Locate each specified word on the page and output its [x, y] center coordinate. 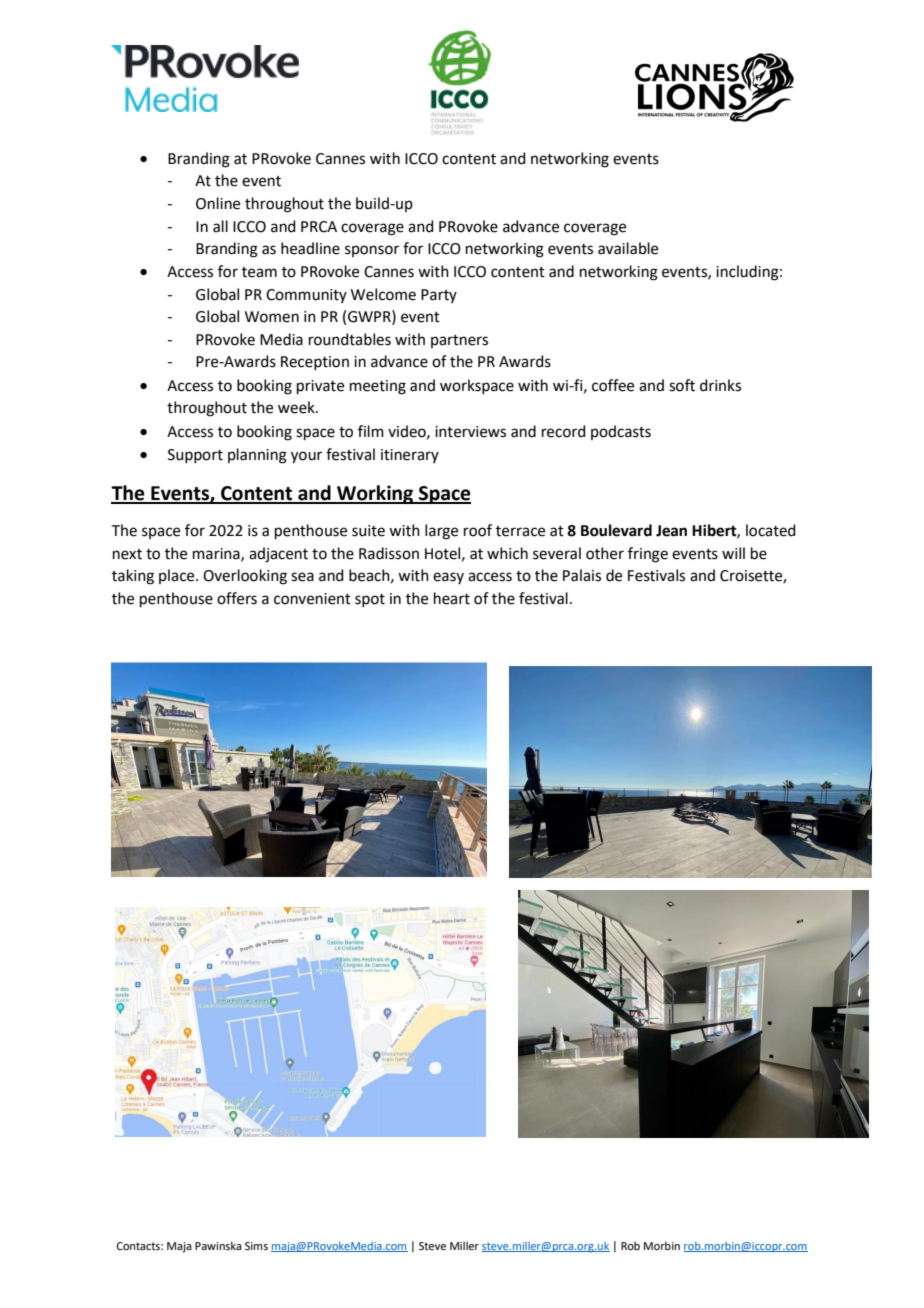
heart [452, 598]
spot [370, 600]
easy [448, 578]
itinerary [410, 456]
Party [439, 296]
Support [195, 456]
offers [237, 598]
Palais [582, 575]
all [220, 226]
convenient [312, 599]
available [628, 248]
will [733, 553]
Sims [256, 1246]
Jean [671, 531]
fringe [648, 555]
